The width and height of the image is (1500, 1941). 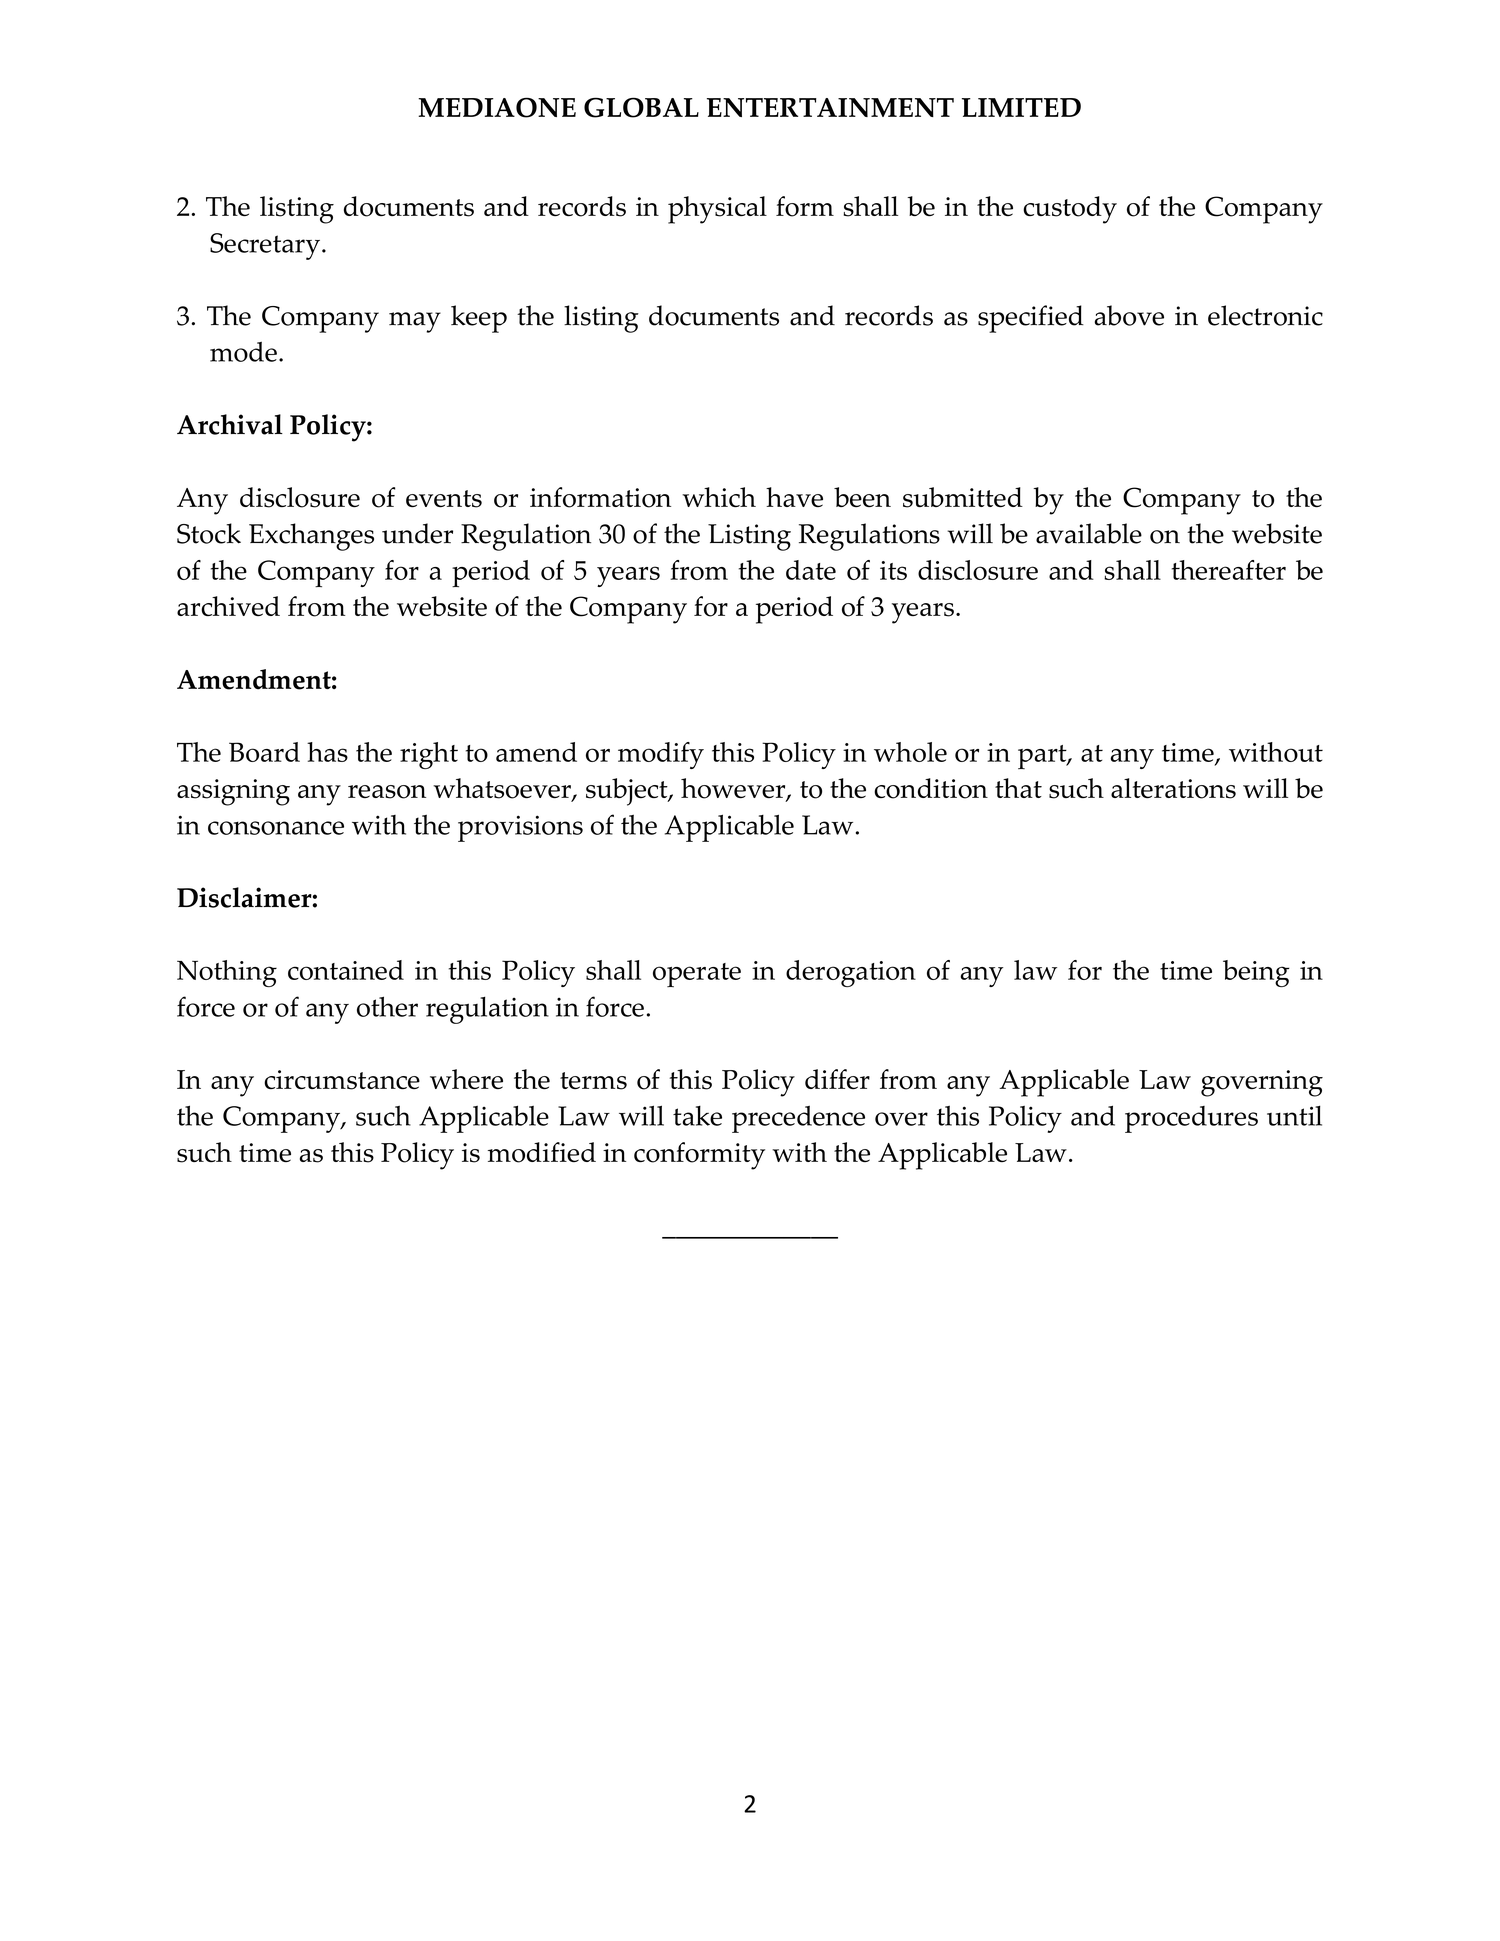 I want to click on LIMITED, so click(x=1021, y=107).
